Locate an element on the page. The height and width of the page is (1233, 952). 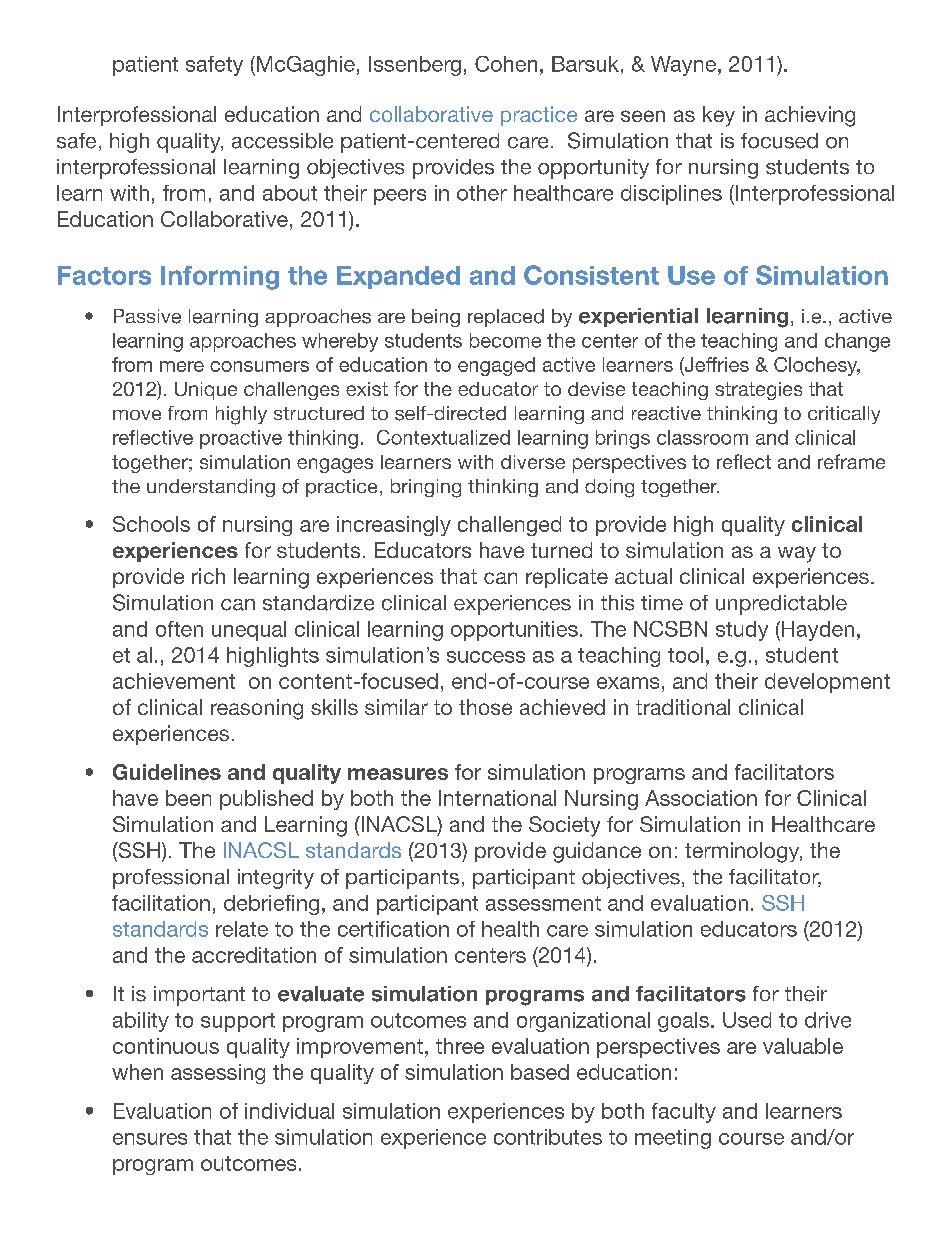
accessible is located at coordinates (282, 141).
